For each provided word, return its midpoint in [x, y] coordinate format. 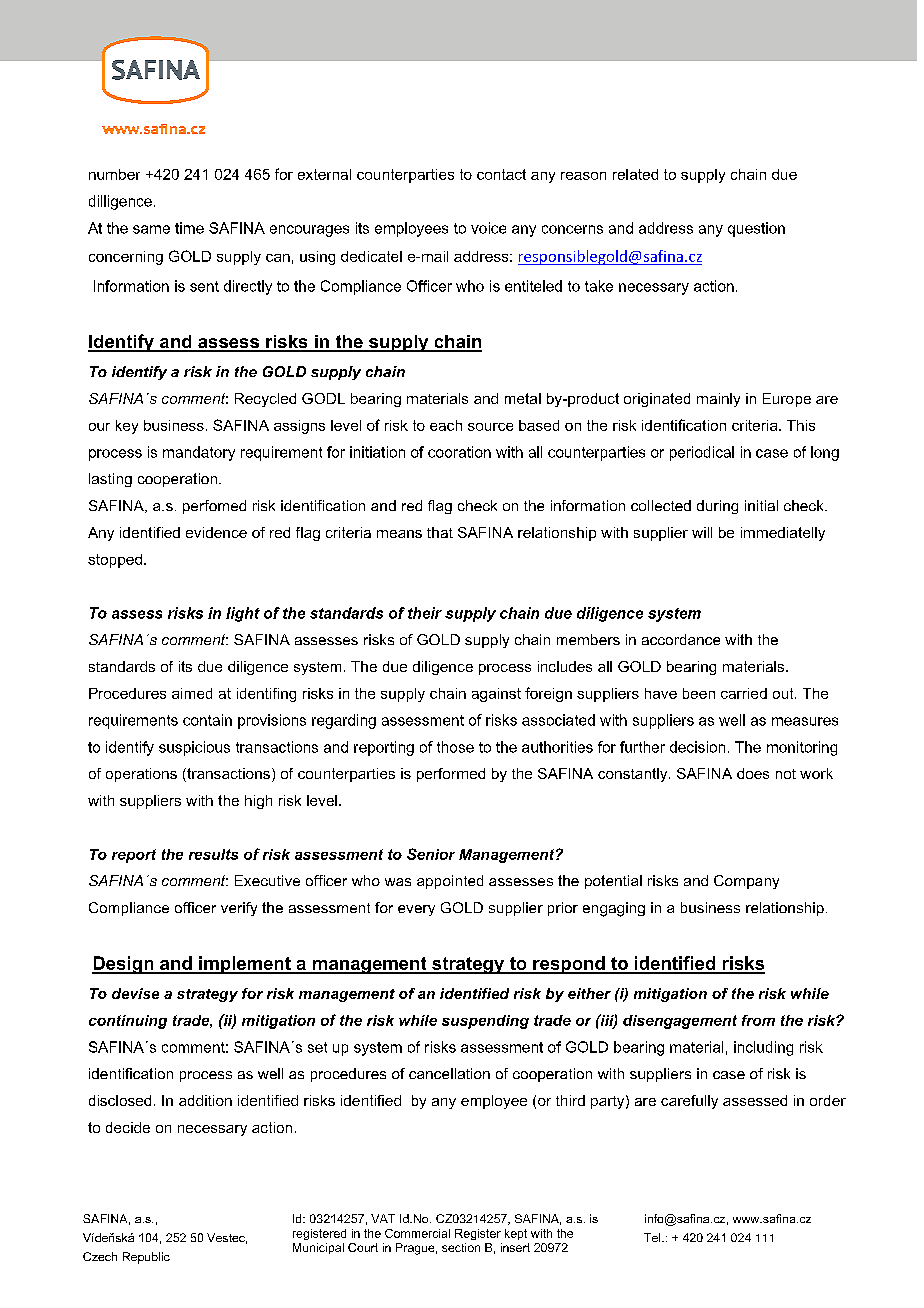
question [756, 229]
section [461, 1247]
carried [744, 693]
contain [207, 720]
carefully [689, 1102]
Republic [146, 1258]
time [189, 228]
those [455, 747]
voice [488, 228]
